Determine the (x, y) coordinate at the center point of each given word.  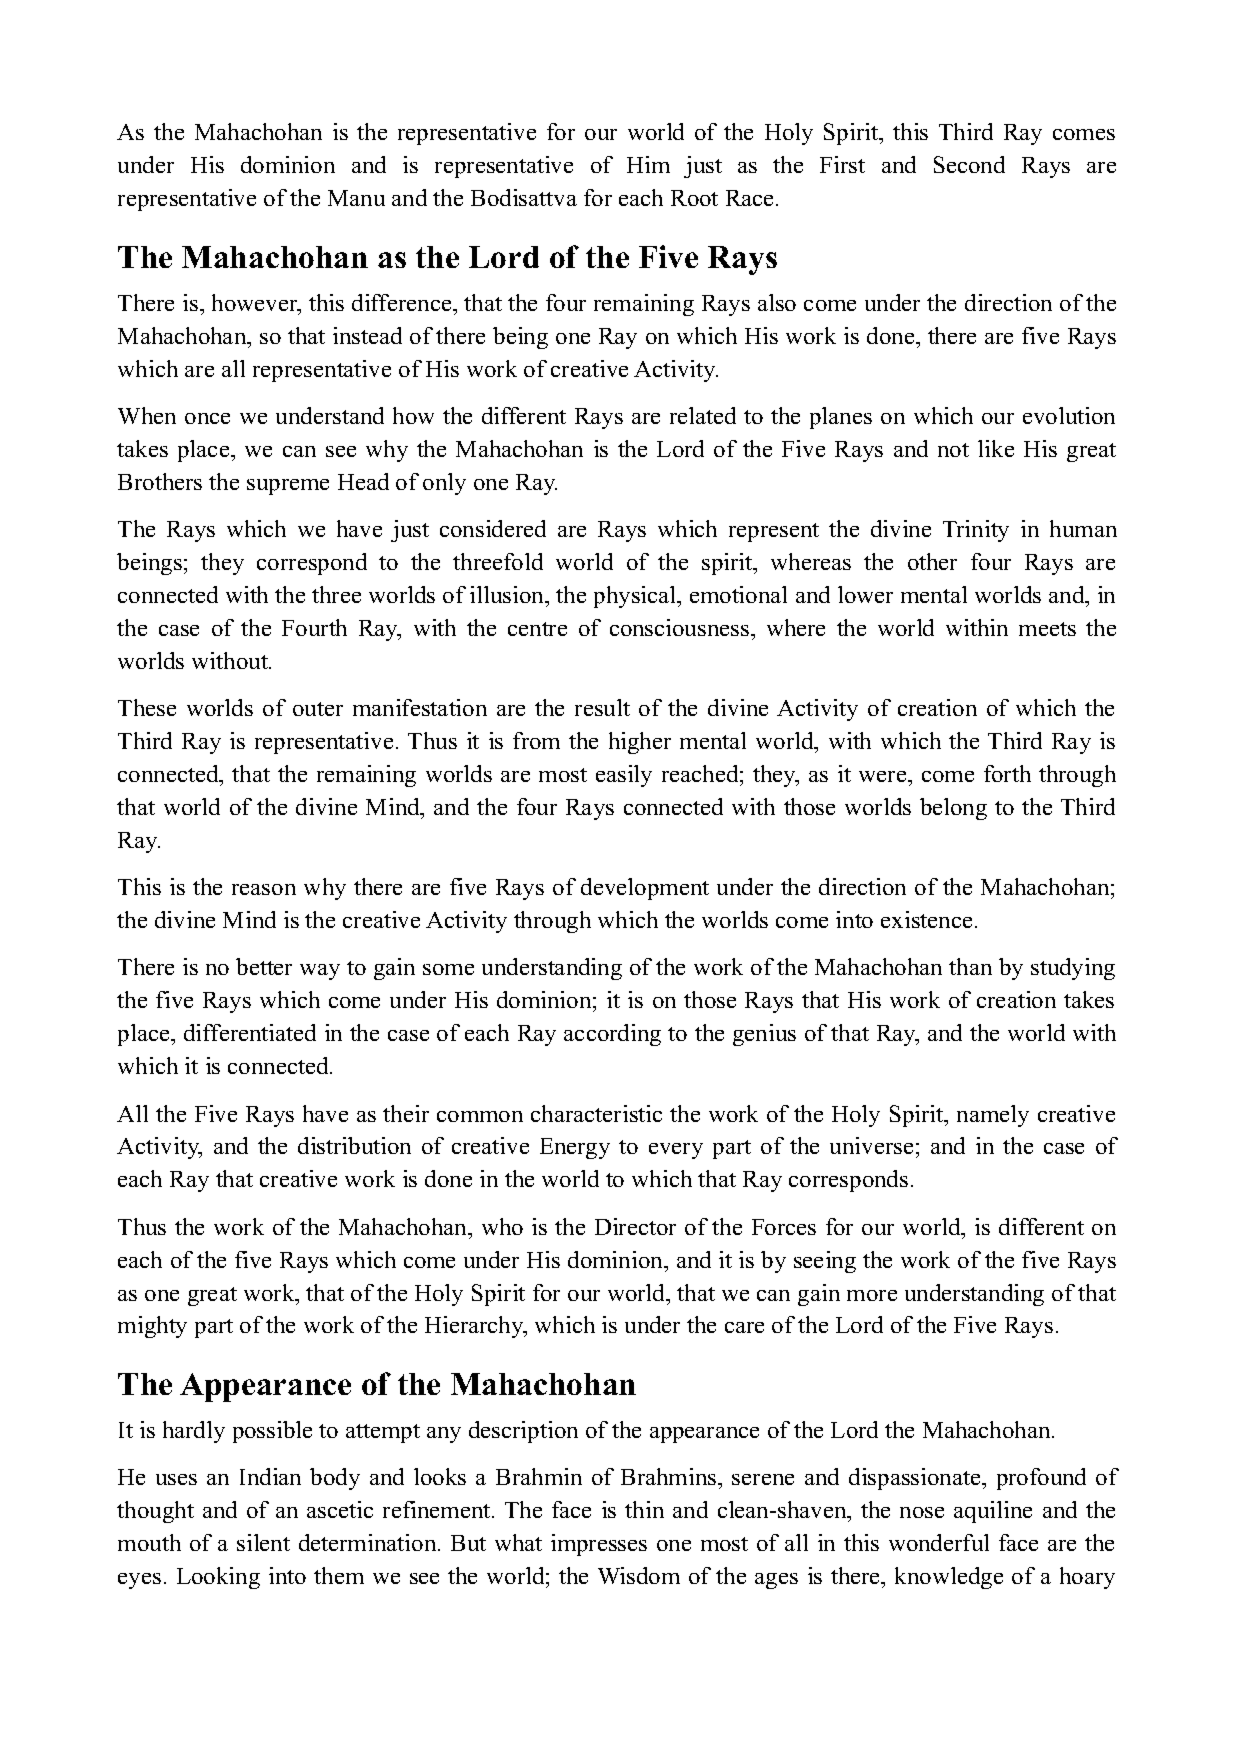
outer (318, 709)
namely (993, 1116)
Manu (356, 198)
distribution (354, 1145)
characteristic (596, 1113)
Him (648, 164)
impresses (599, 1545)
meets (1047, 629)
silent (263, 1542)
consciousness (681, 627)
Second (969, 164)
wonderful (939, 1542)
